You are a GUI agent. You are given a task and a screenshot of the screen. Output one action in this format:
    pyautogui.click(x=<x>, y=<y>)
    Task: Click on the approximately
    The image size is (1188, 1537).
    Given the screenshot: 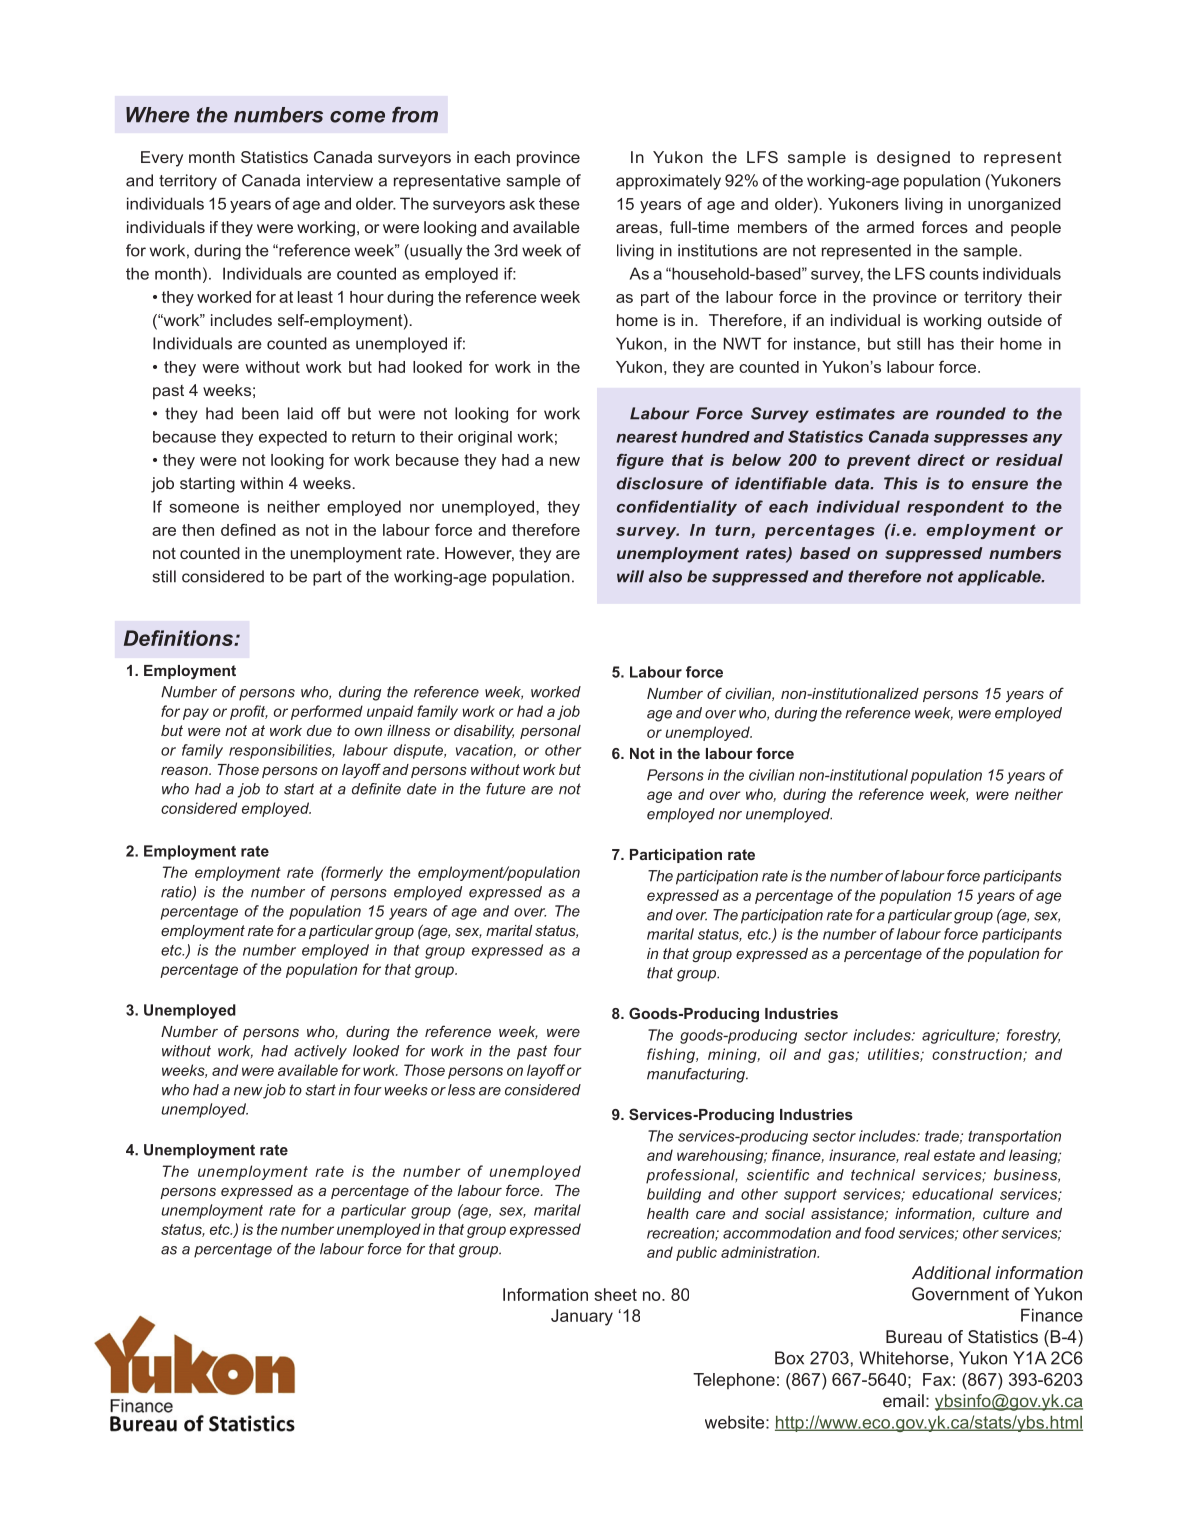 What is the action you would take?
    pyautogui.click(x=668, y=182)
